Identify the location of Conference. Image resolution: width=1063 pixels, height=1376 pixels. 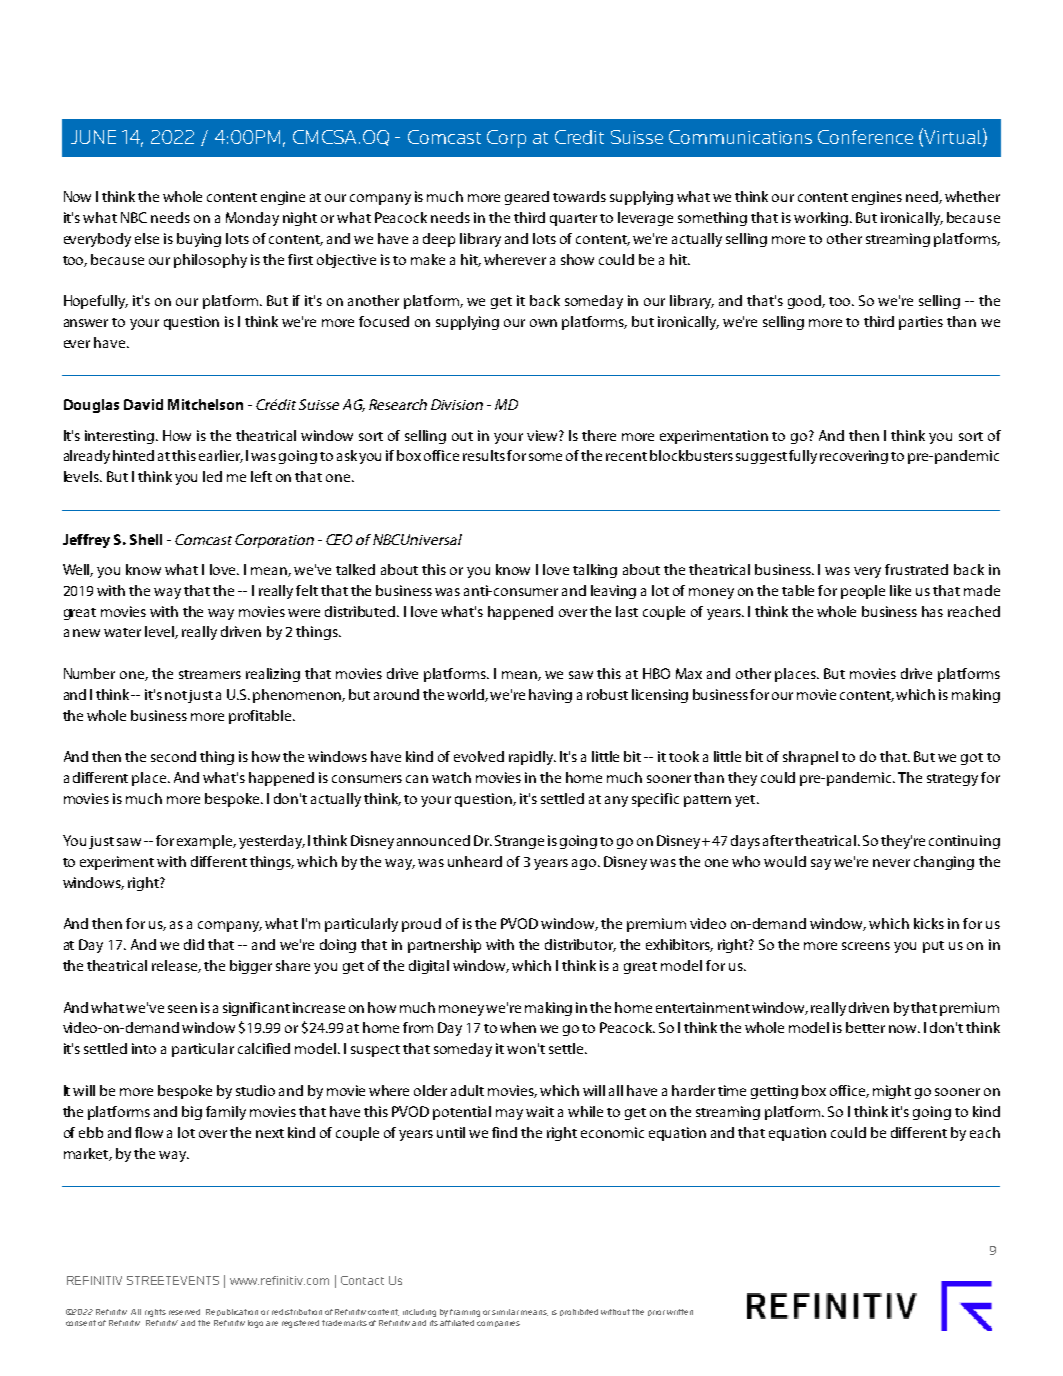
(865, 137).
